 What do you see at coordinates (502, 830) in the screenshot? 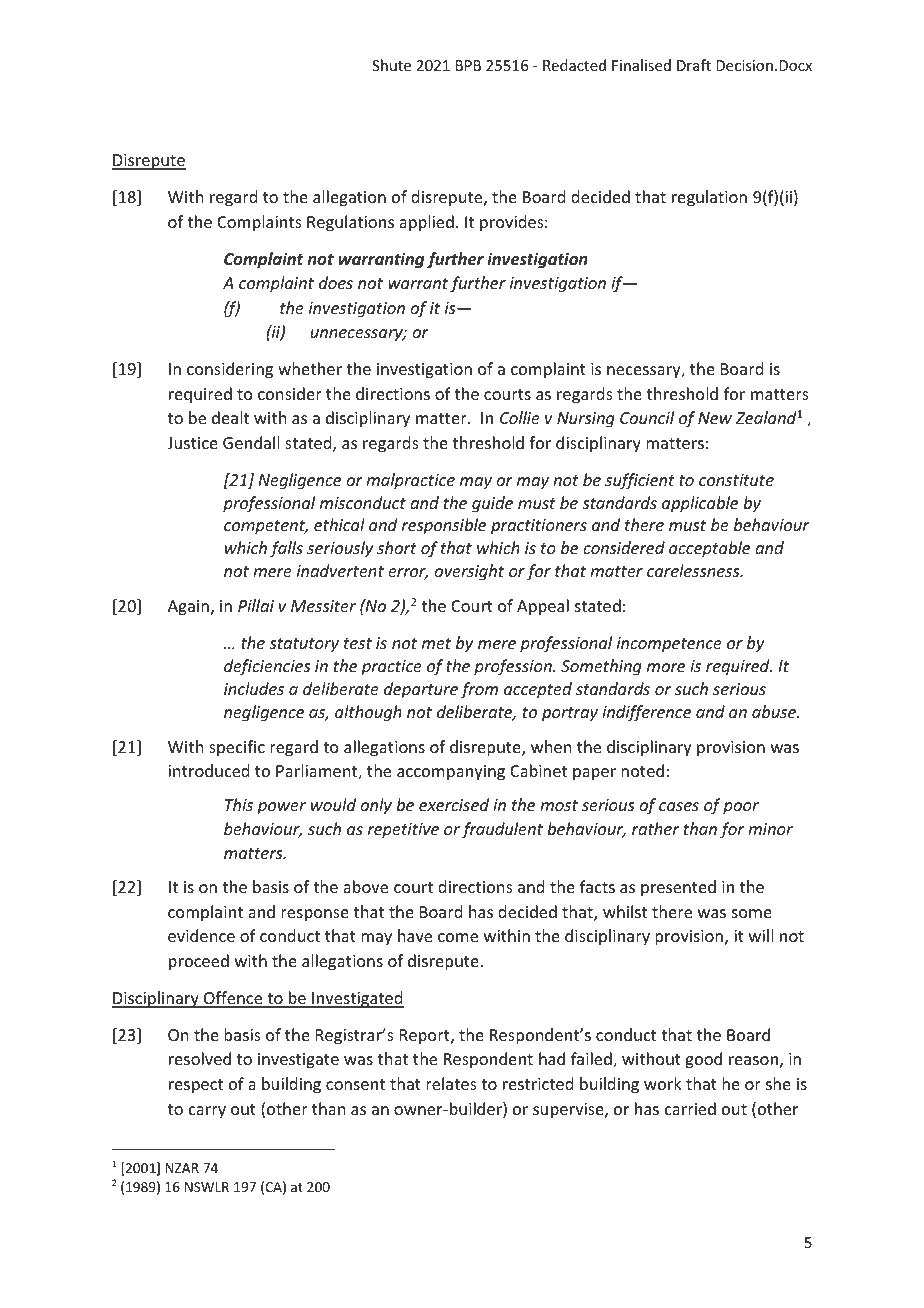
I see `fraudulent` at bounding box center [502, 830].
